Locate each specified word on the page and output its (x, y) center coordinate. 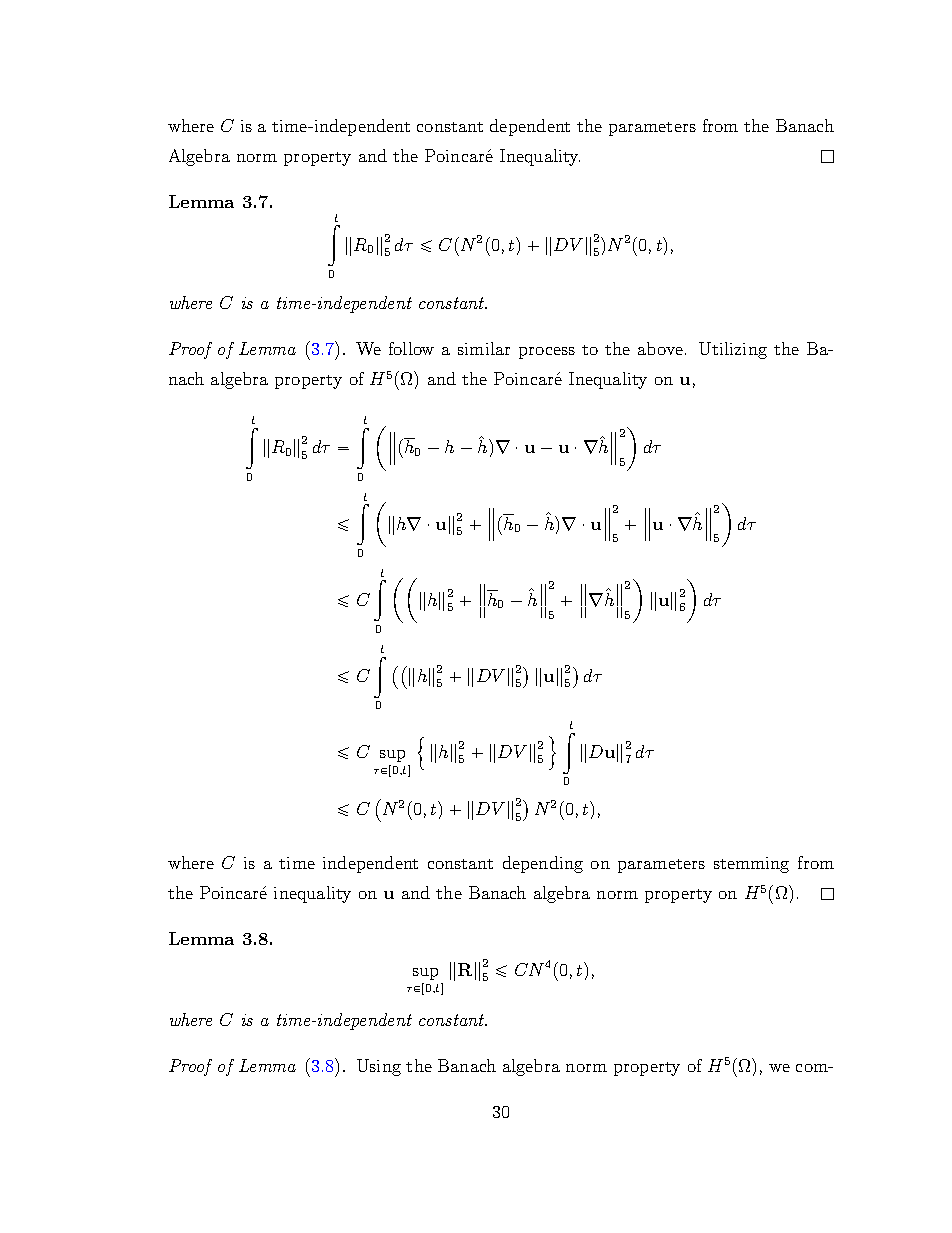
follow (411, 348)
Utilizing (733, 350)
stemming (751, 865)
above (660, 348)
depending (543, 864)
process (547, 353)
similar (484, 348)
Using (379, 1067)
